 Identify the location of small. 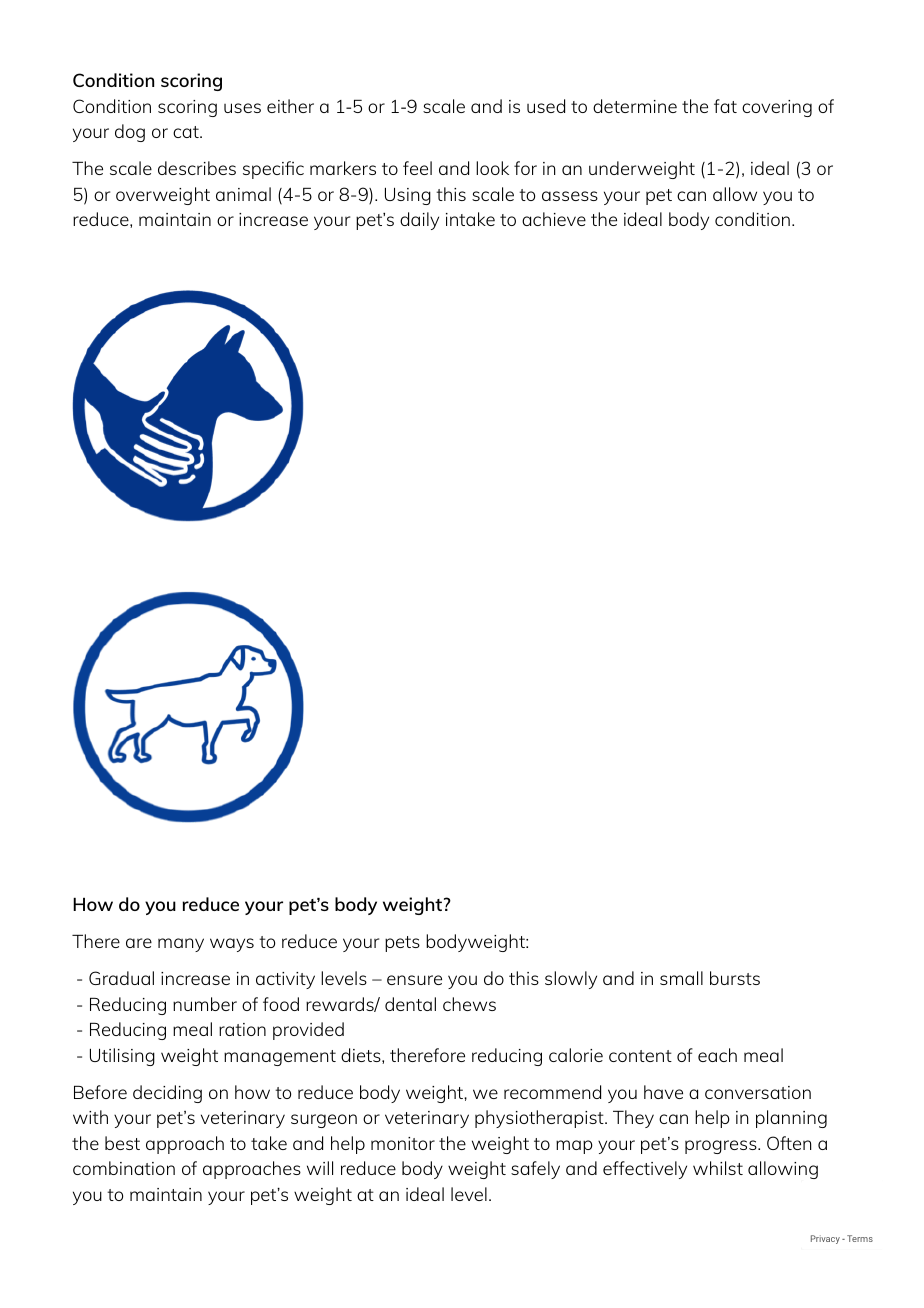
(681, 978).
